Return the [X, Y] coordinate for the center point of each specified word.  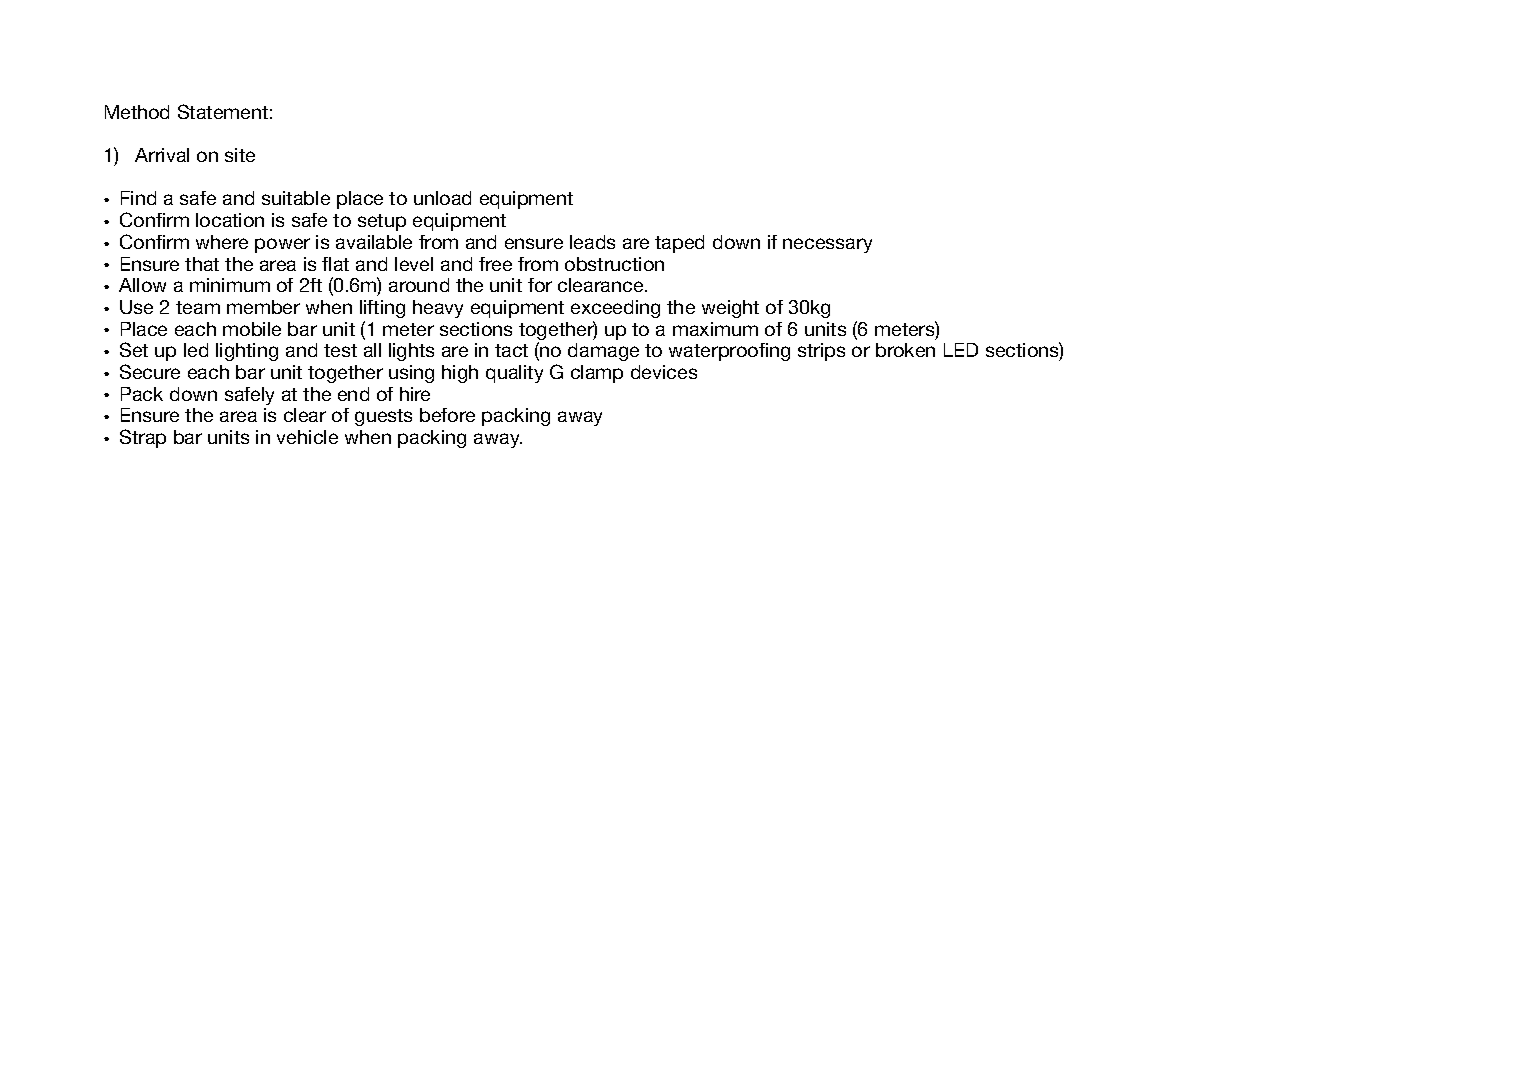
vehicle [307, 437]
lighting [247, 352]
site [240, 155]
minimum [230, 285]
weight [730, 309]
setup [382, 222]
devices [664, 372]
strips [821, 352]
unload [442, 198]
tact [511, 350]
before [447, 415]
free [495, 264]
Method [137, 112]
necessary [827, 245]
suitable [296, 198]
